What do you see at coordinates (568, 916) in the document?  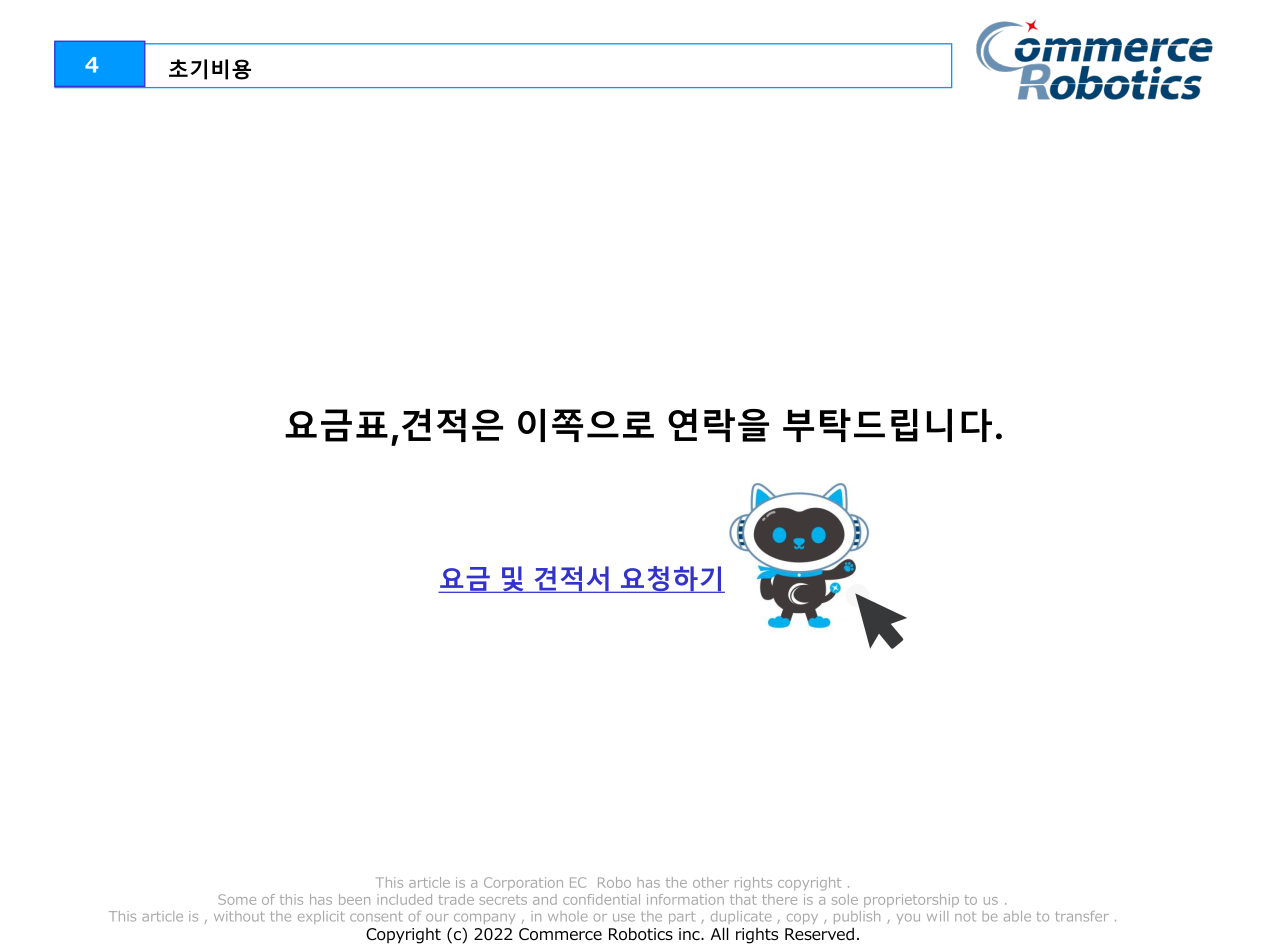 I see `whole` at bounding box center [568, 916].
